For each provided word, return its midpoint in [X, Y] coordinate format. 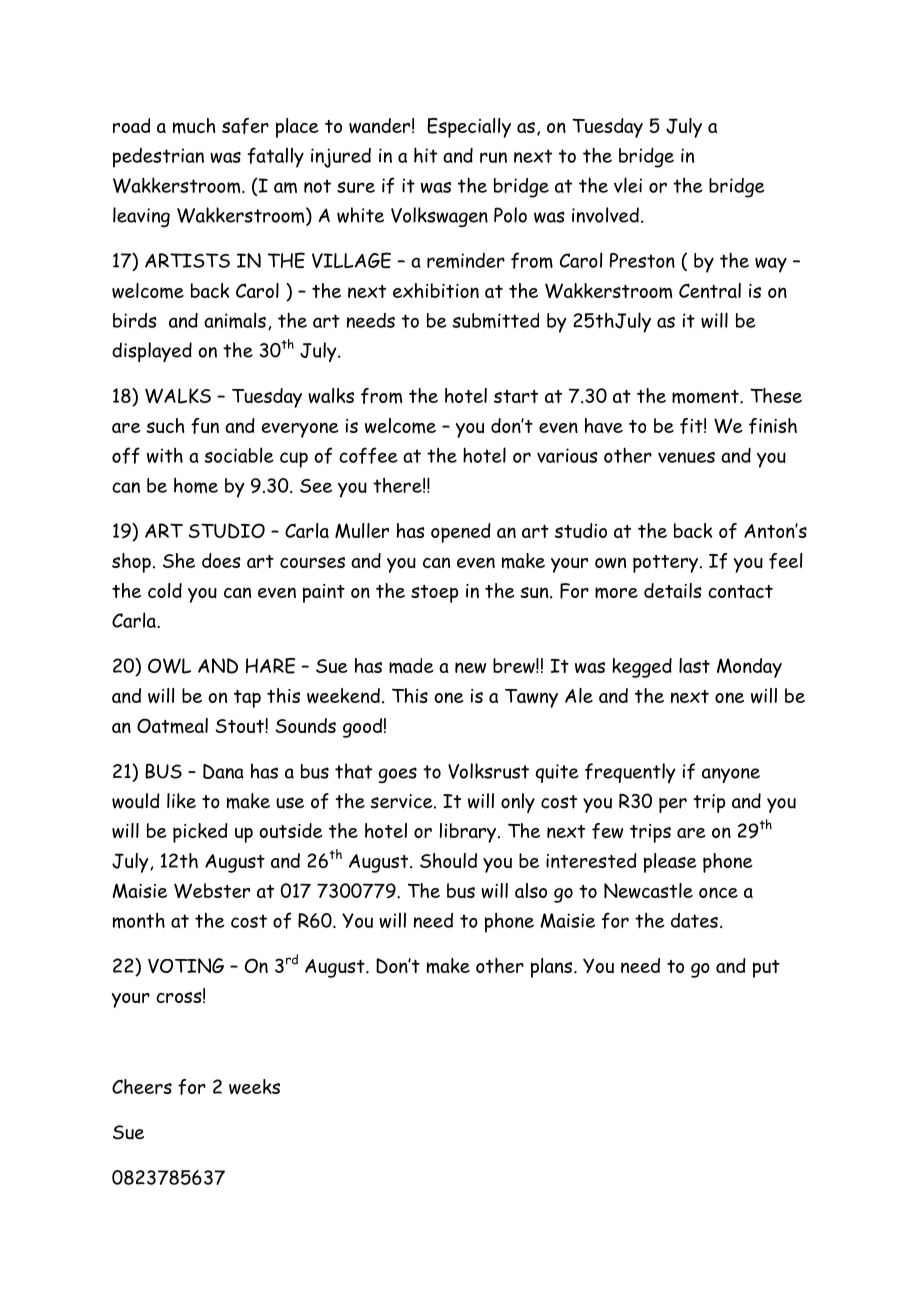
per [673, 805]
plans [553, 968]
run [493, 157]
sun [535, 592]
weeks [254, 1086]
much [194, 126]
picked [200, 833]
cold [165, 590]
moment [706, 397]
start [516, 396]
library [469, 833]
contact [740, 591]
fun [205, 426]
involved [605, 215]
